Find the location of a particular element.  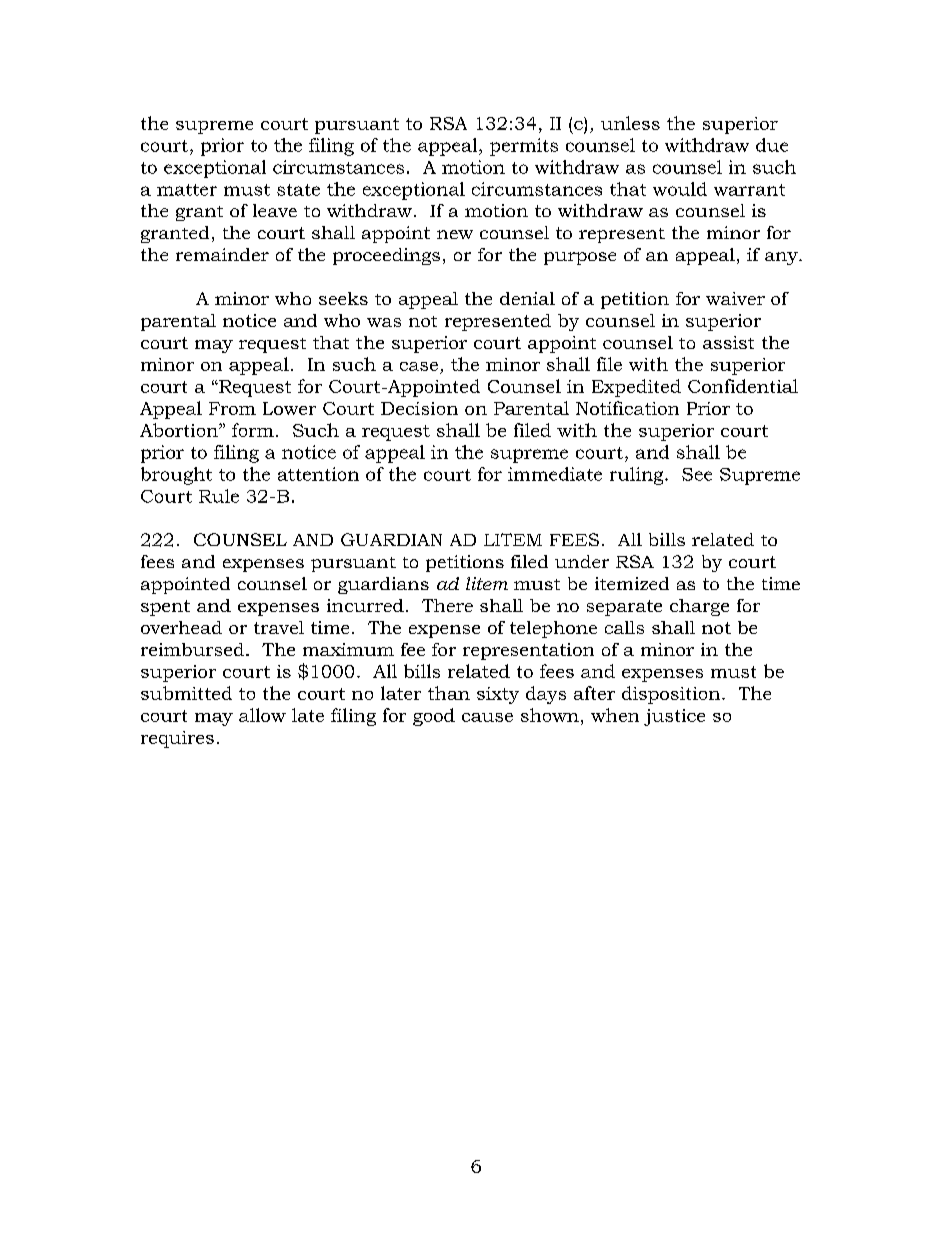

form is located at coordinates (253, 430).
